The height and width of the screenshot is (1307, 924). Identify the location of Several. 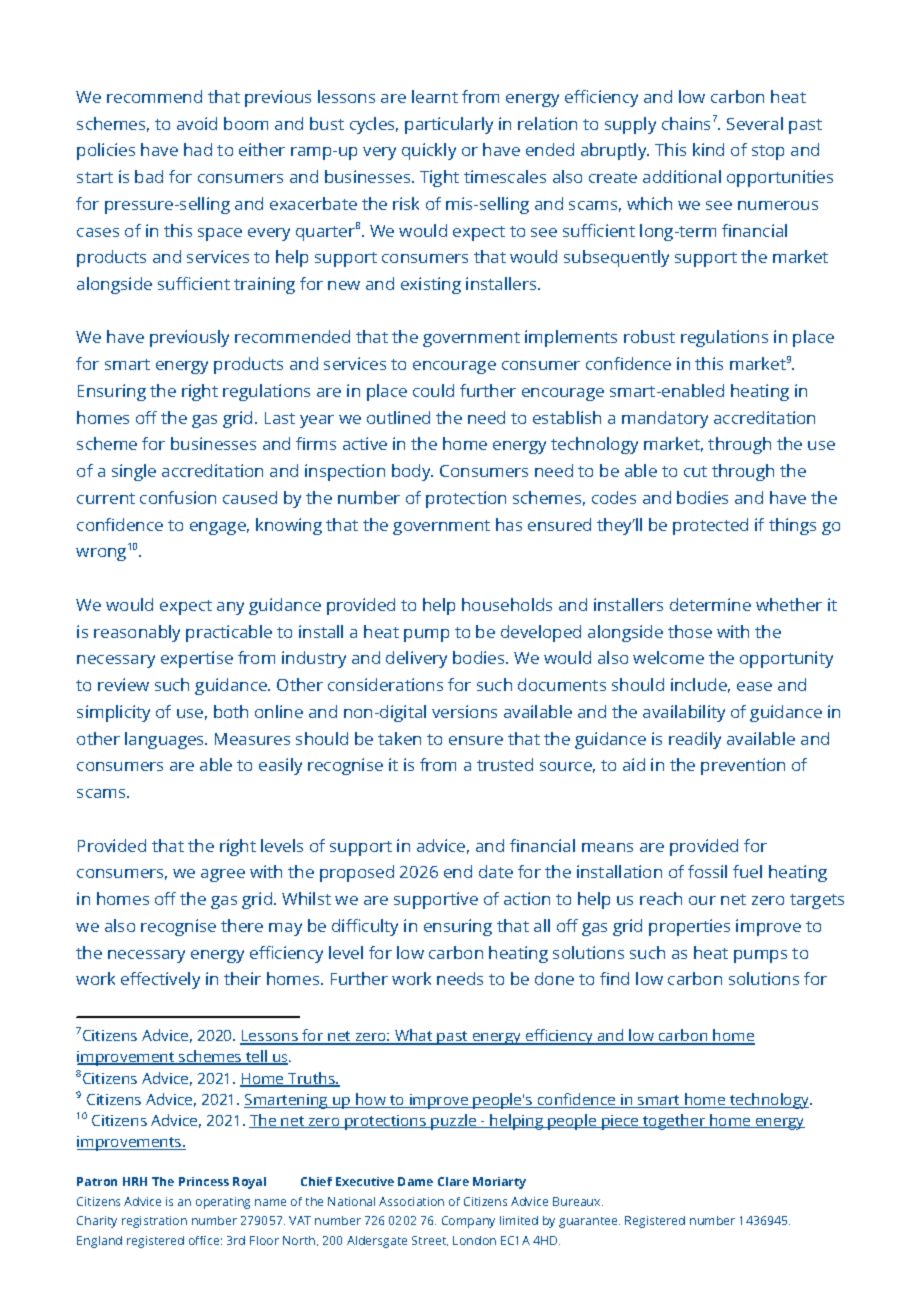
(755, 123).
